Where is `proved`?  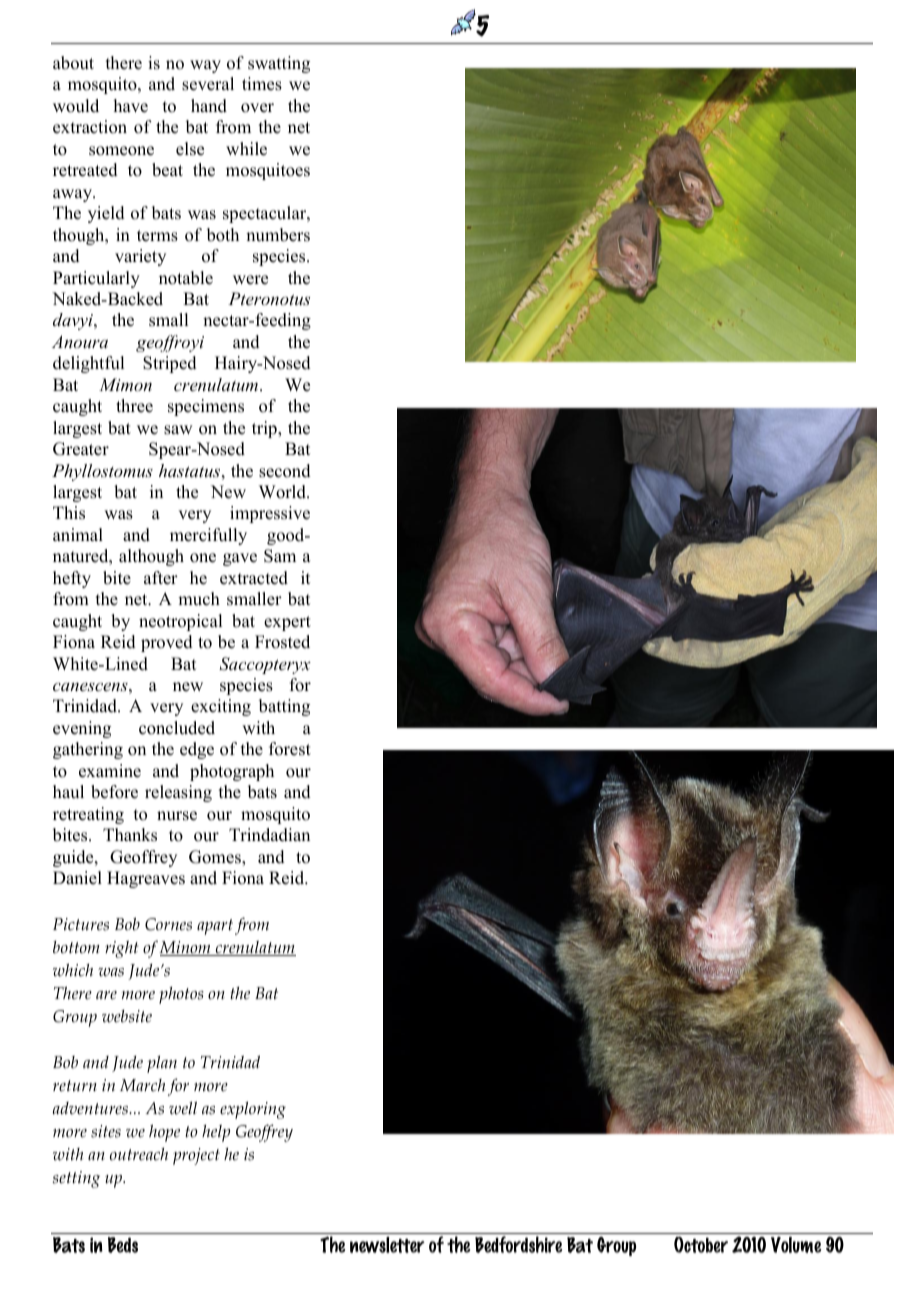
proved is located at coordinates (167, 643).
